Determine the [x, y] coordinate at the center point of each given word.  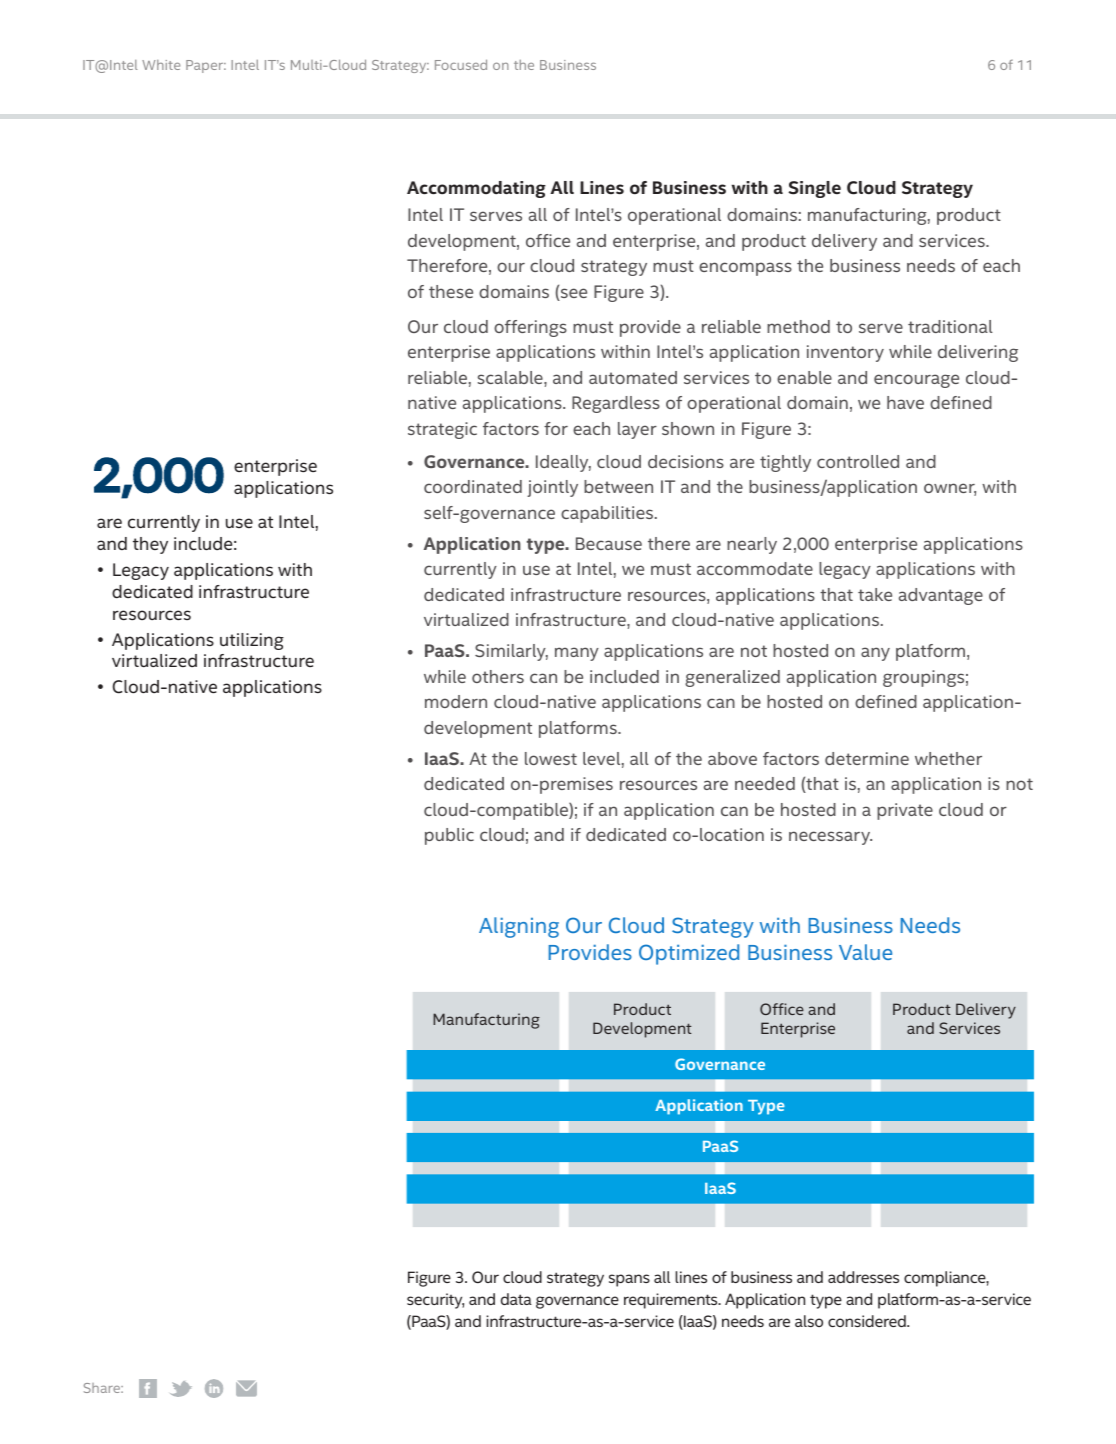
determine [867, 758]
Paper [206, 66]
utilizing [252, 641]
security [435, 1301]
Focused [461, 64]
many [577, 654]
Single [814, 189]
